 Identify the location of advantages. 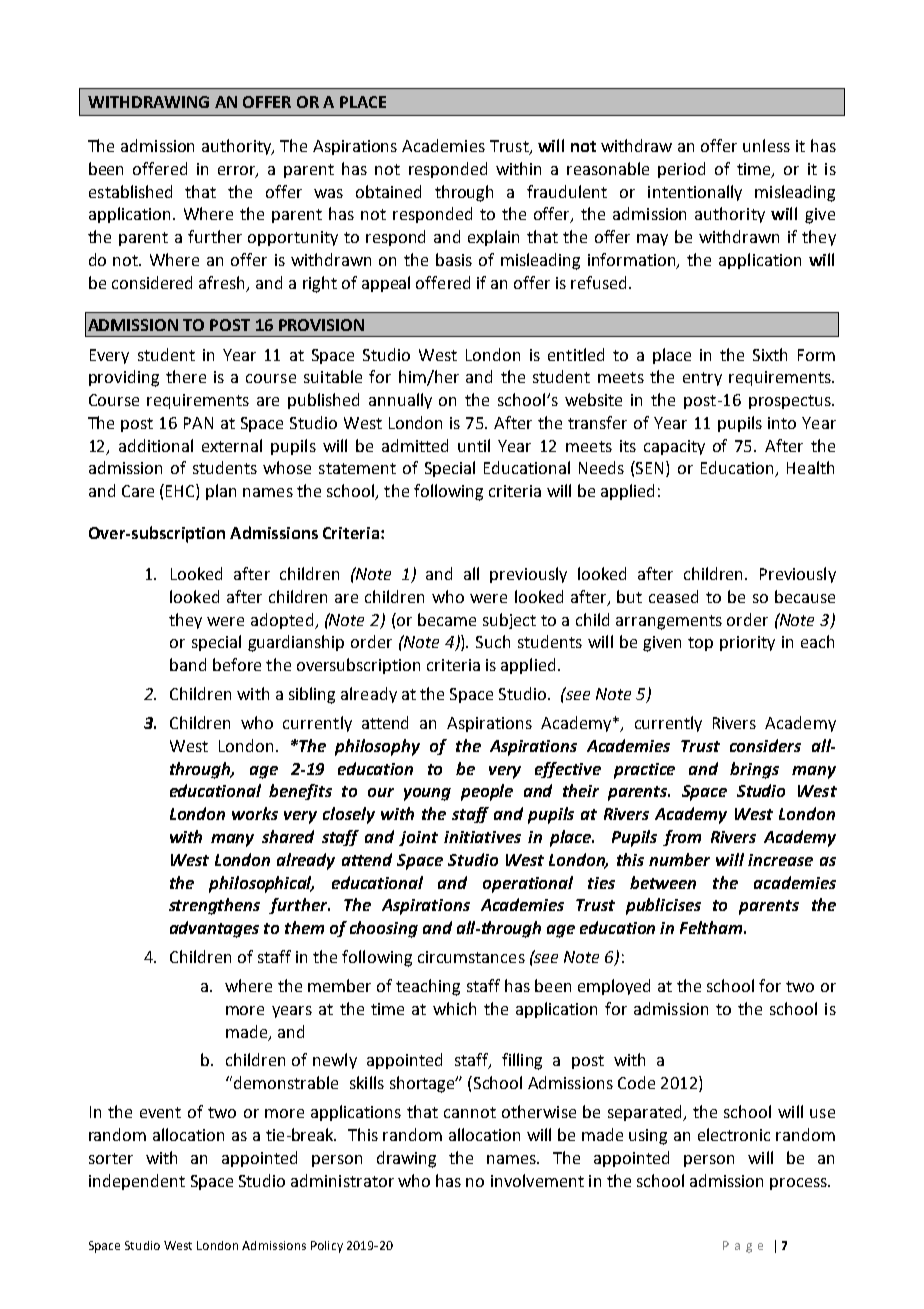
(214, 929).
